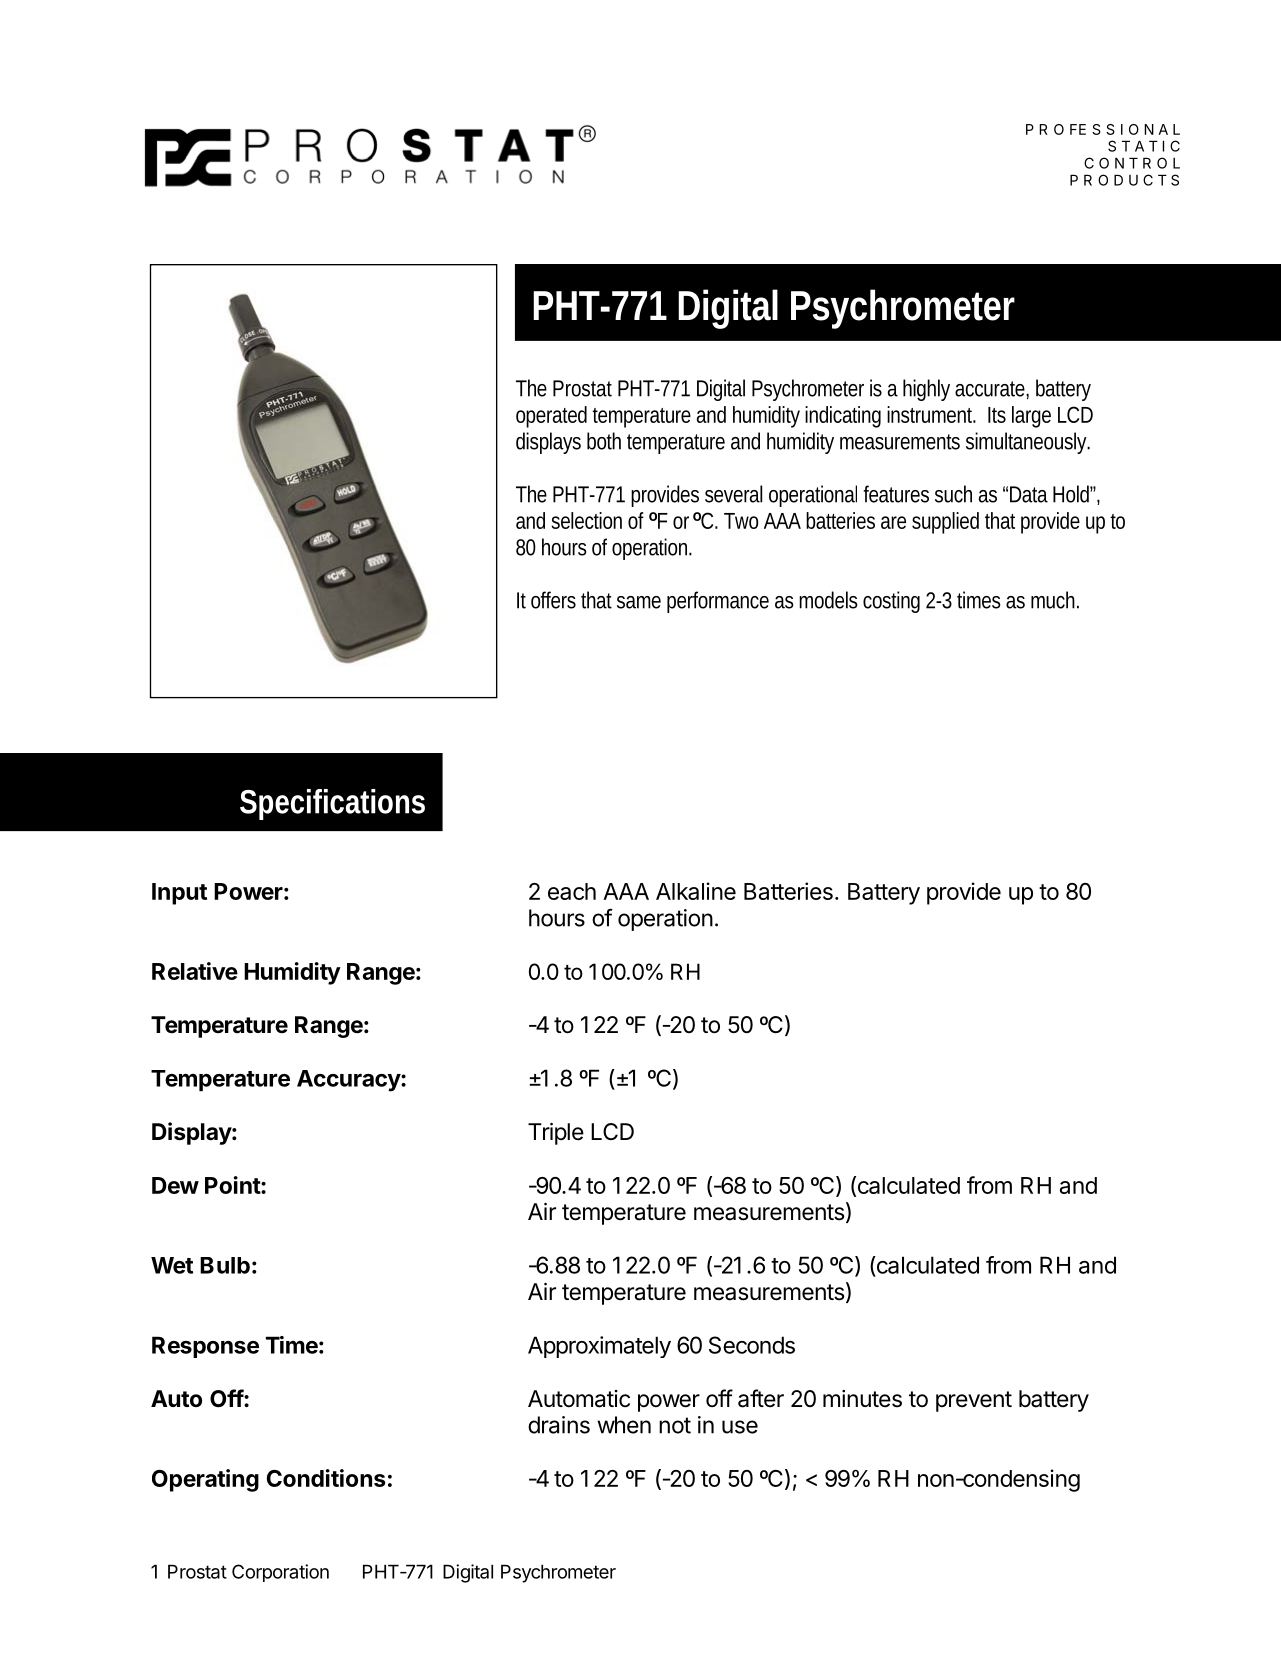  What do you see at coordinates (997, 415) in the screenshot?
I see `Its` at bounding box center [997, 415].
